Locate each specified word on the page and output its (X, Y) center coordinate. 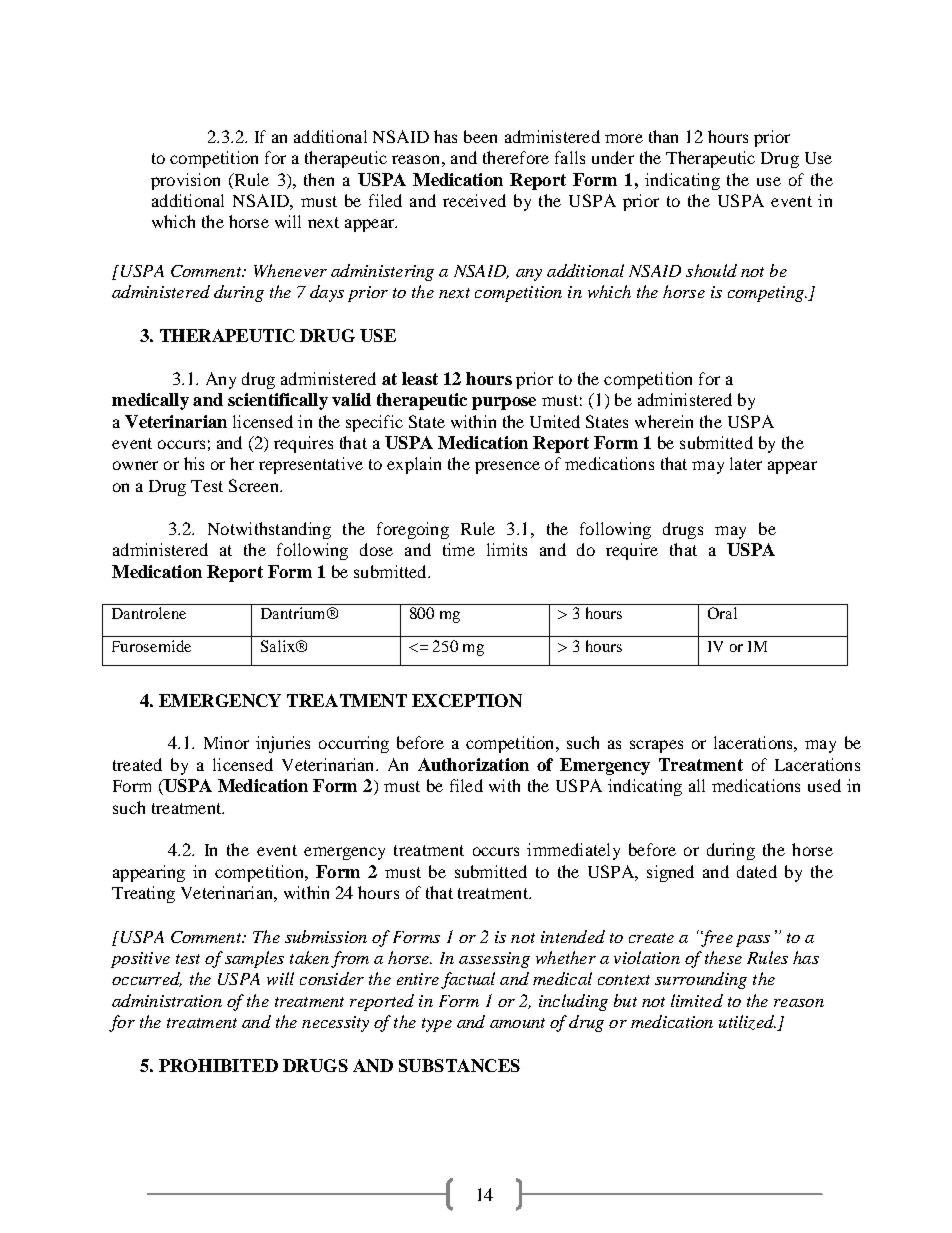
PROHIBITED (218, 1065)
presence (507, 467)
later (746, 463)
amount (517, 1023)
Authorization (473, 764)
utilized (747, 1022)
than (663, 136)
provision (185, 181)
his (194, 463)
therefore (516, 157)
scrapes (656, 746)
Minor (226, 742)
